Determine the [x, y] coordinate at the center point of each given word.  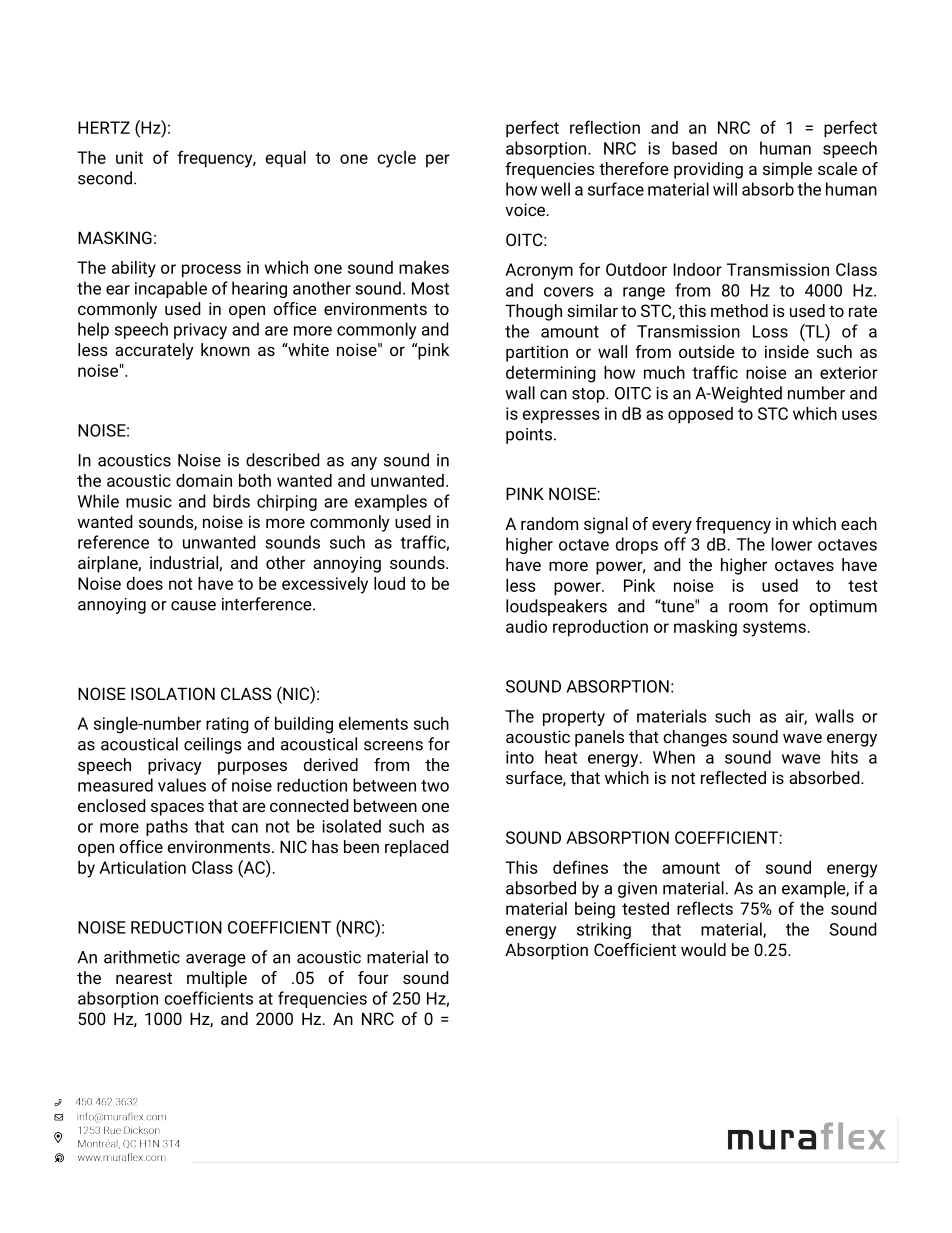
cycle [396, 159]
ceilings [213, 745]
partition [537, 353]
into [520, 757]
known [225, 349]
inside [787, 351]
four [373, 977]
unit [129, 157]
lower [792, 544]
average [216, 960]
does [145, 583]
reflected [733, 777]
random [549, 523]
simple [787, 170]
